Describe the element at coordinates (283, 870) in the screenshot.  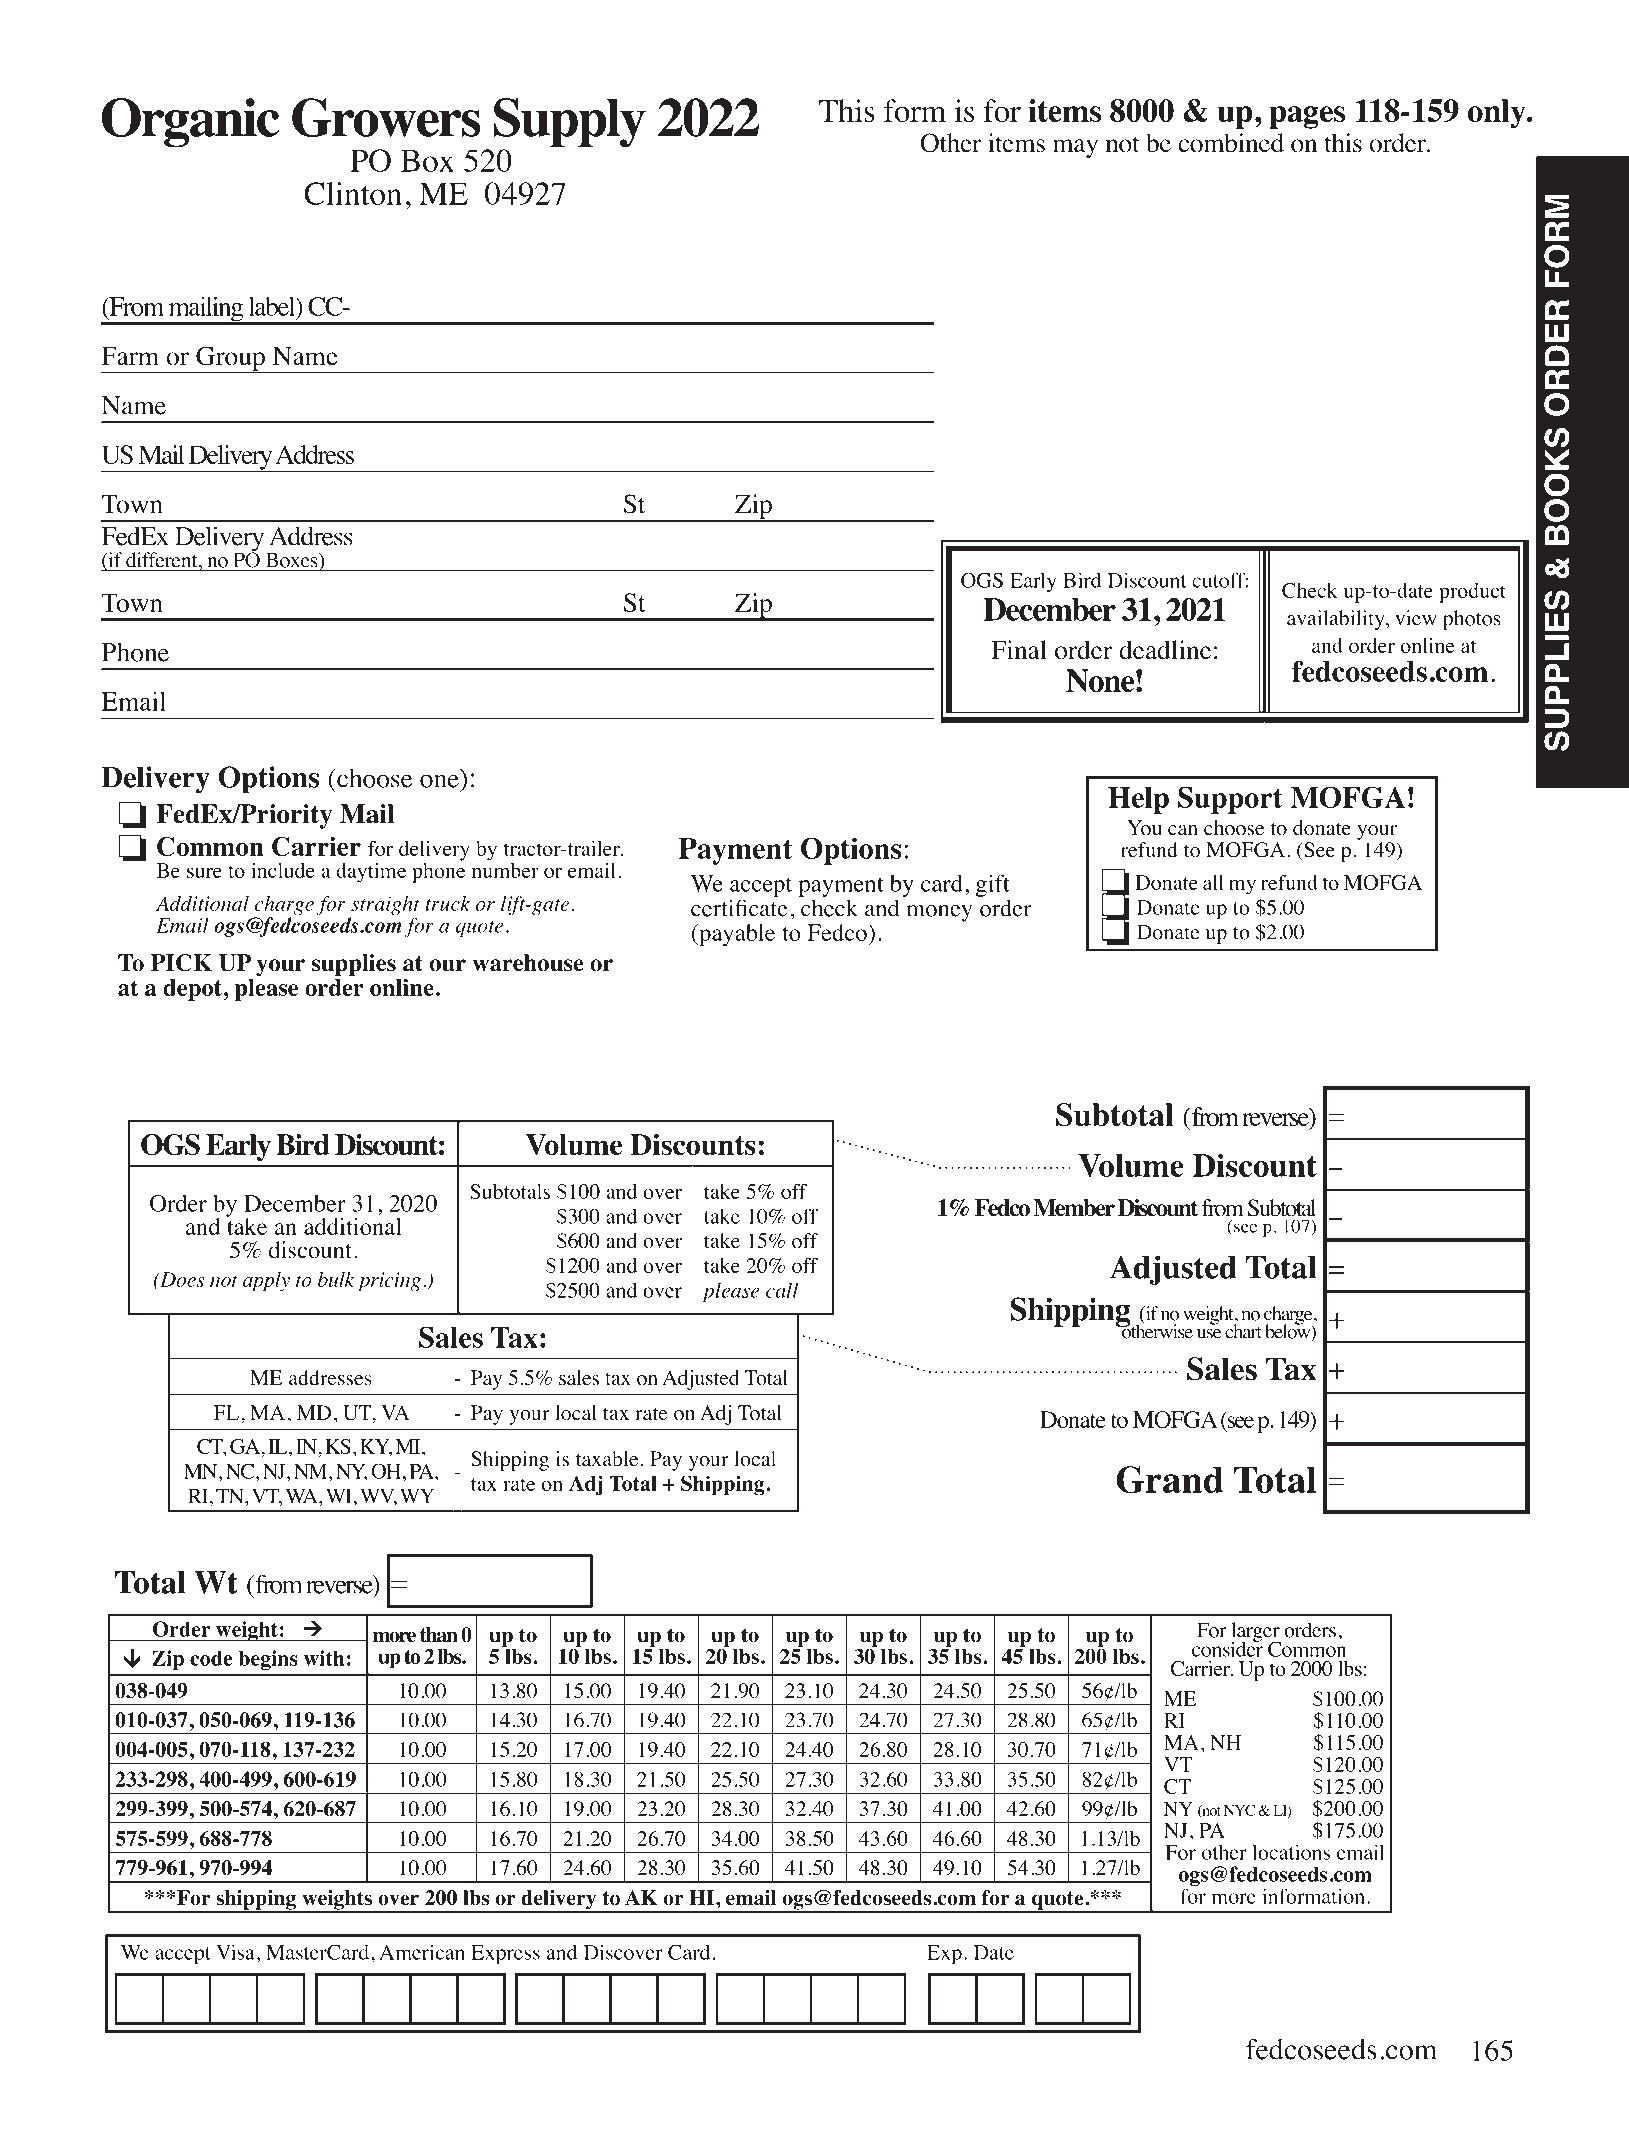
I see `include` at that location.
